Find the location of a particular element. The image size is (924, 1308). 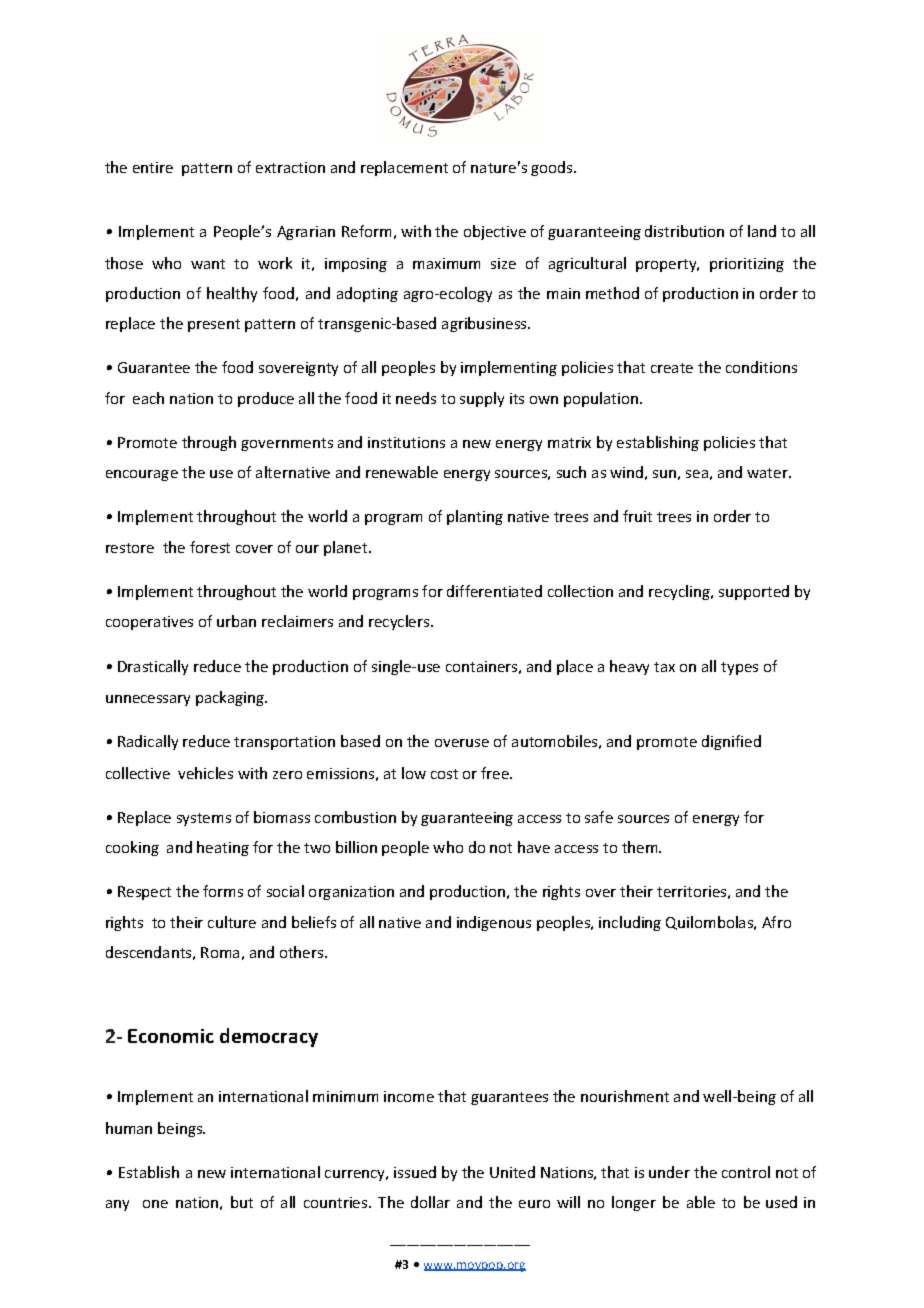

entire is located at coordinates (153, 167).
